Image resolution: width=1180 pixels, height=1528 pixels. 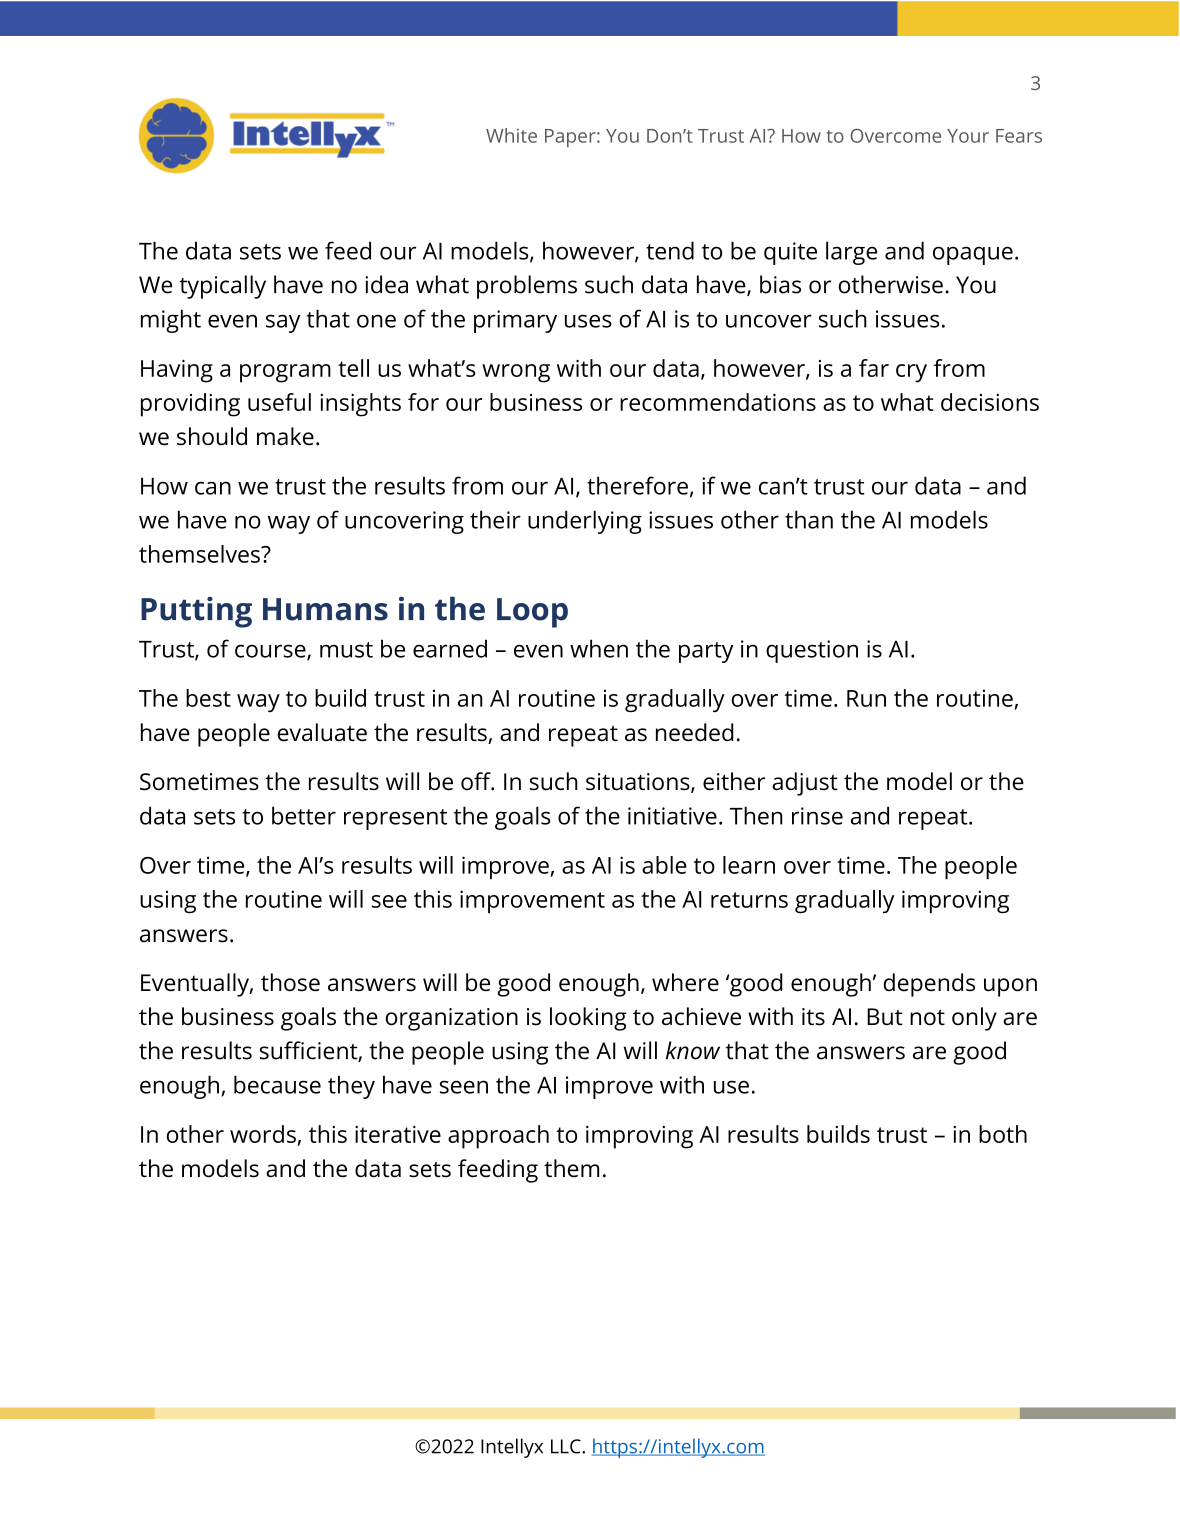 I want to click on situations, so click(x=639, y=783).
